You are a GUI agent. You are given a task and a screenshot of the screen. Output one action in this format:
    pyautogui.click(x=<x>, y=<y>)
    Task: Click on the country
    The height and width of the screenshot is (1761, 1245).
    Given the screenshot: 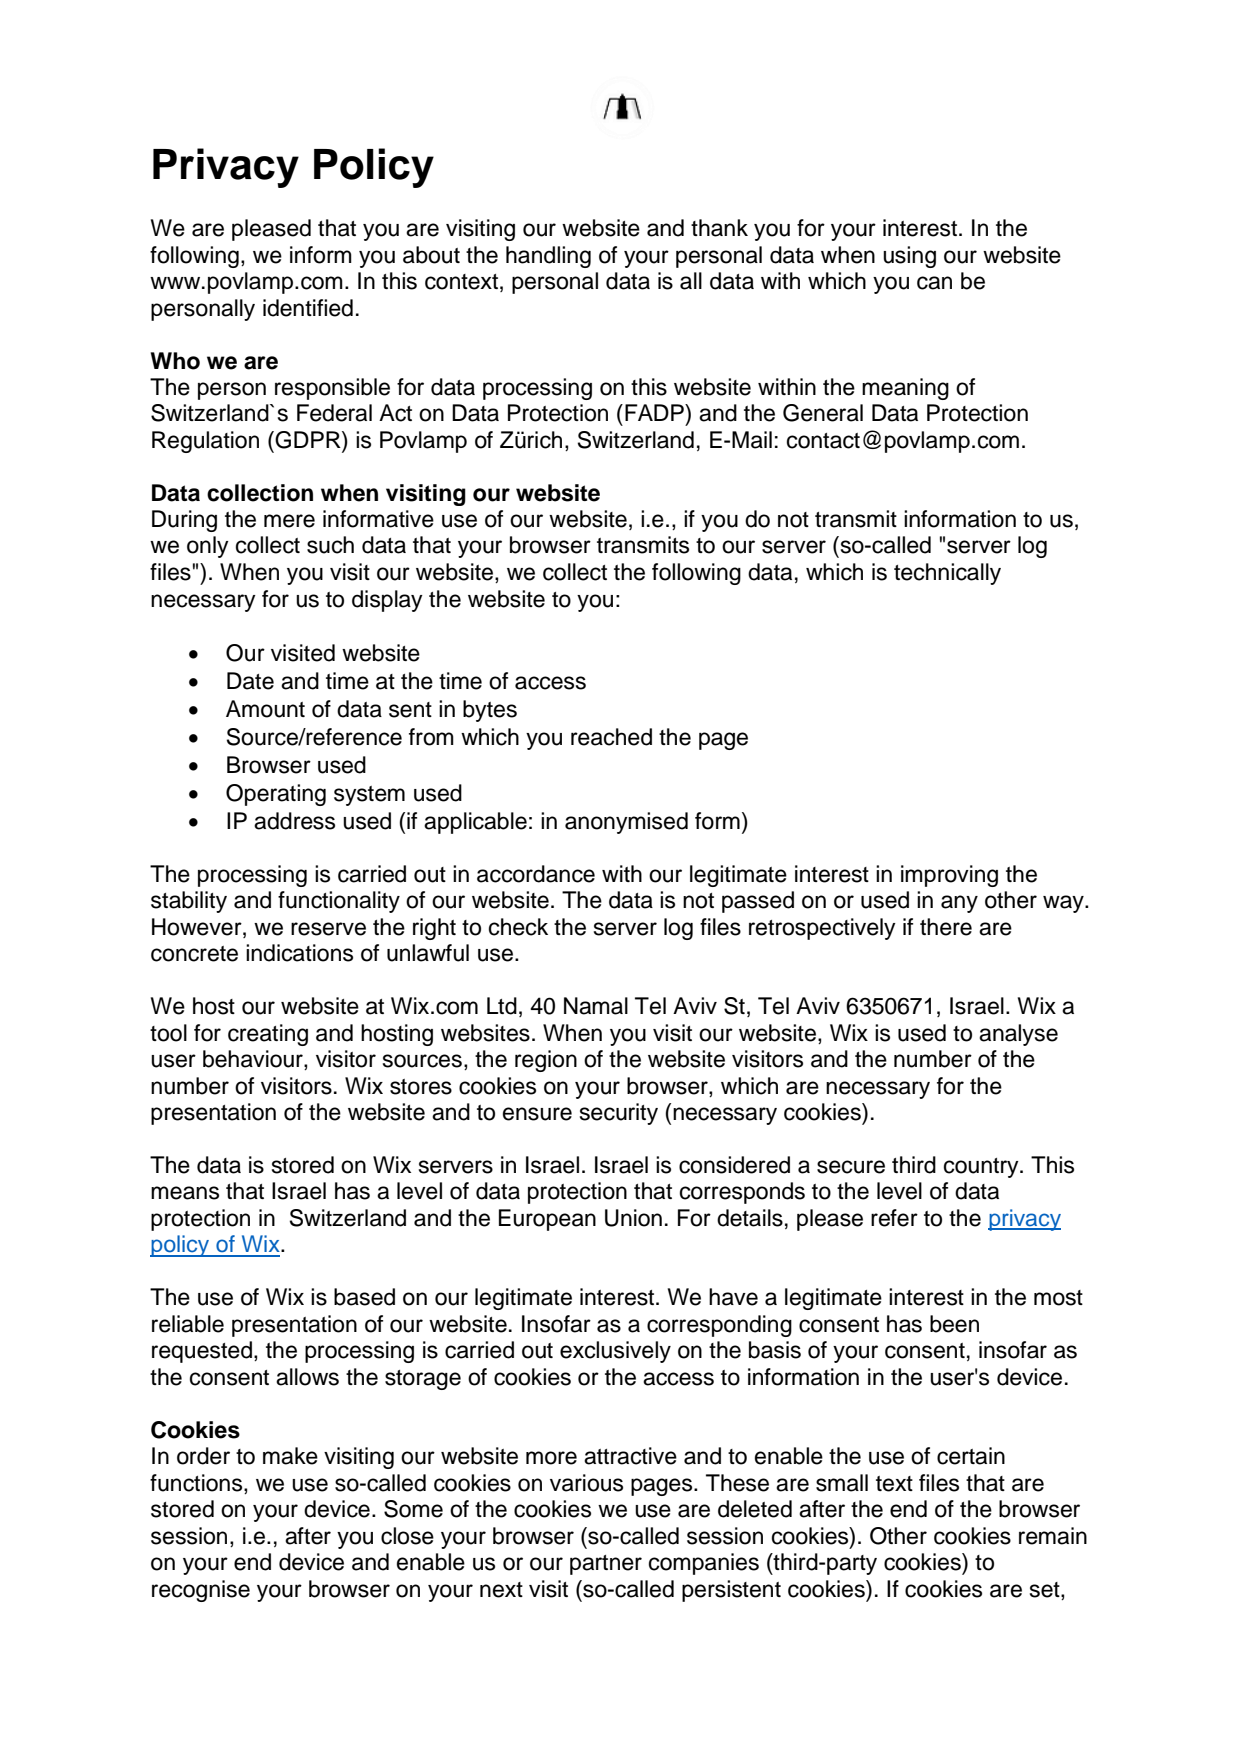 What is the action you would take?
    pyautogui.click(x=982, y=1168)
